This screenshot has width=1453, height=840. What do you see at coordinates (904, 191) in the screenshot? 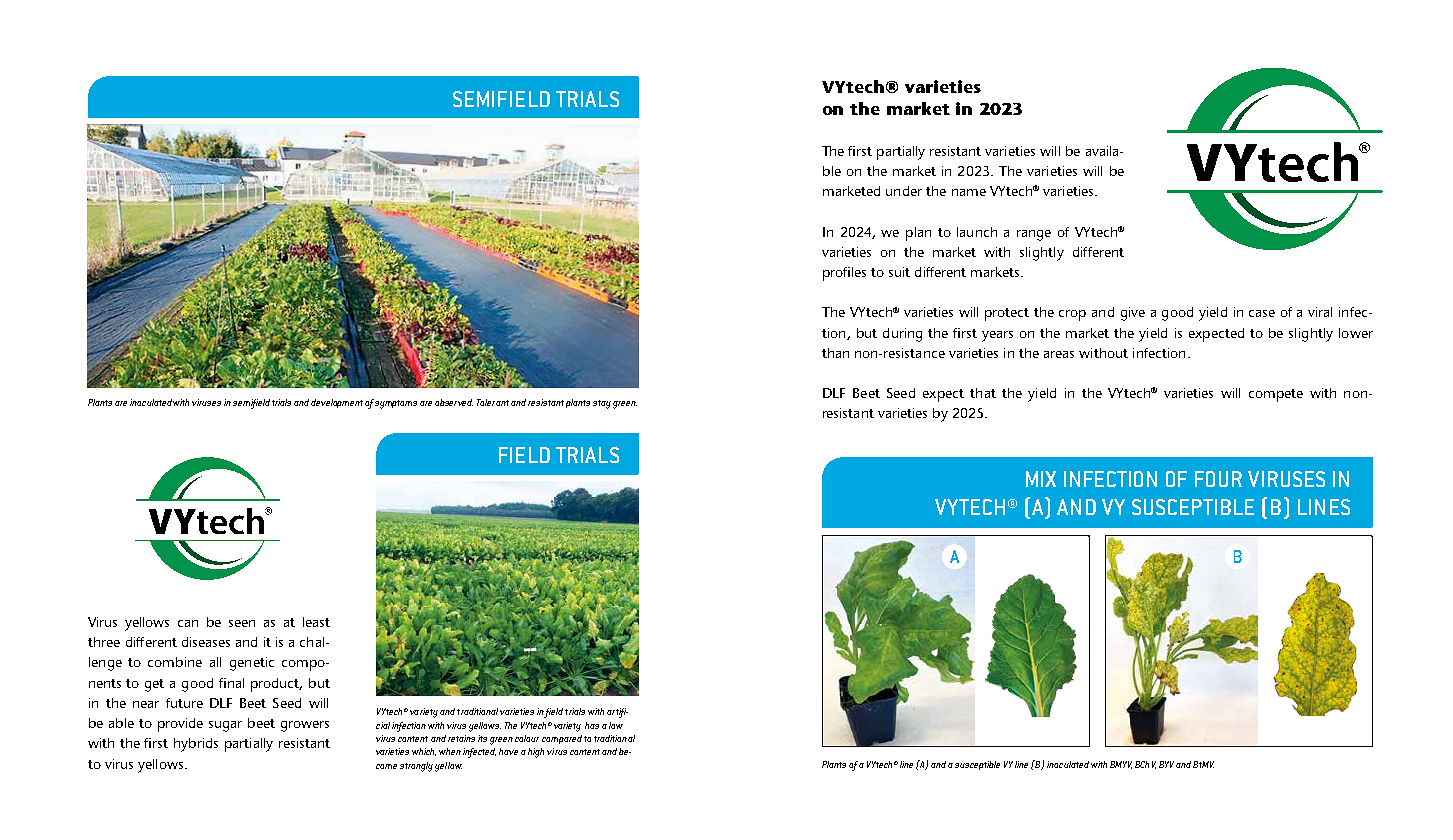
I see `under` at bounding box center [904, 191].
